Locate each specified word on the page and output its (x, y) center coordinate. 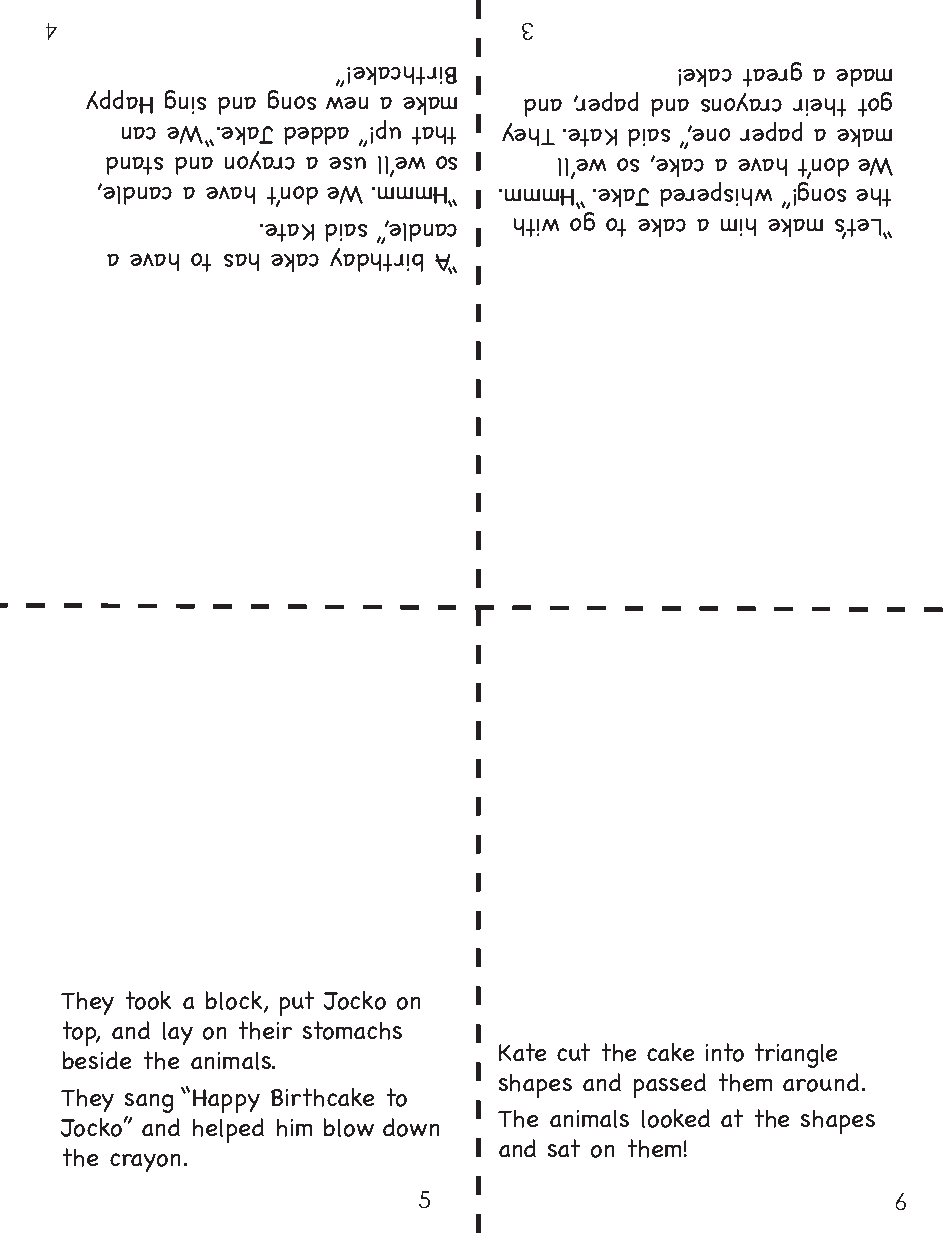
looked (676, 1118)
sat (564, 1148)
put (297, 1003)
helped (228, 1130)
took (148, 1000)
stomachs (352, 1030)
